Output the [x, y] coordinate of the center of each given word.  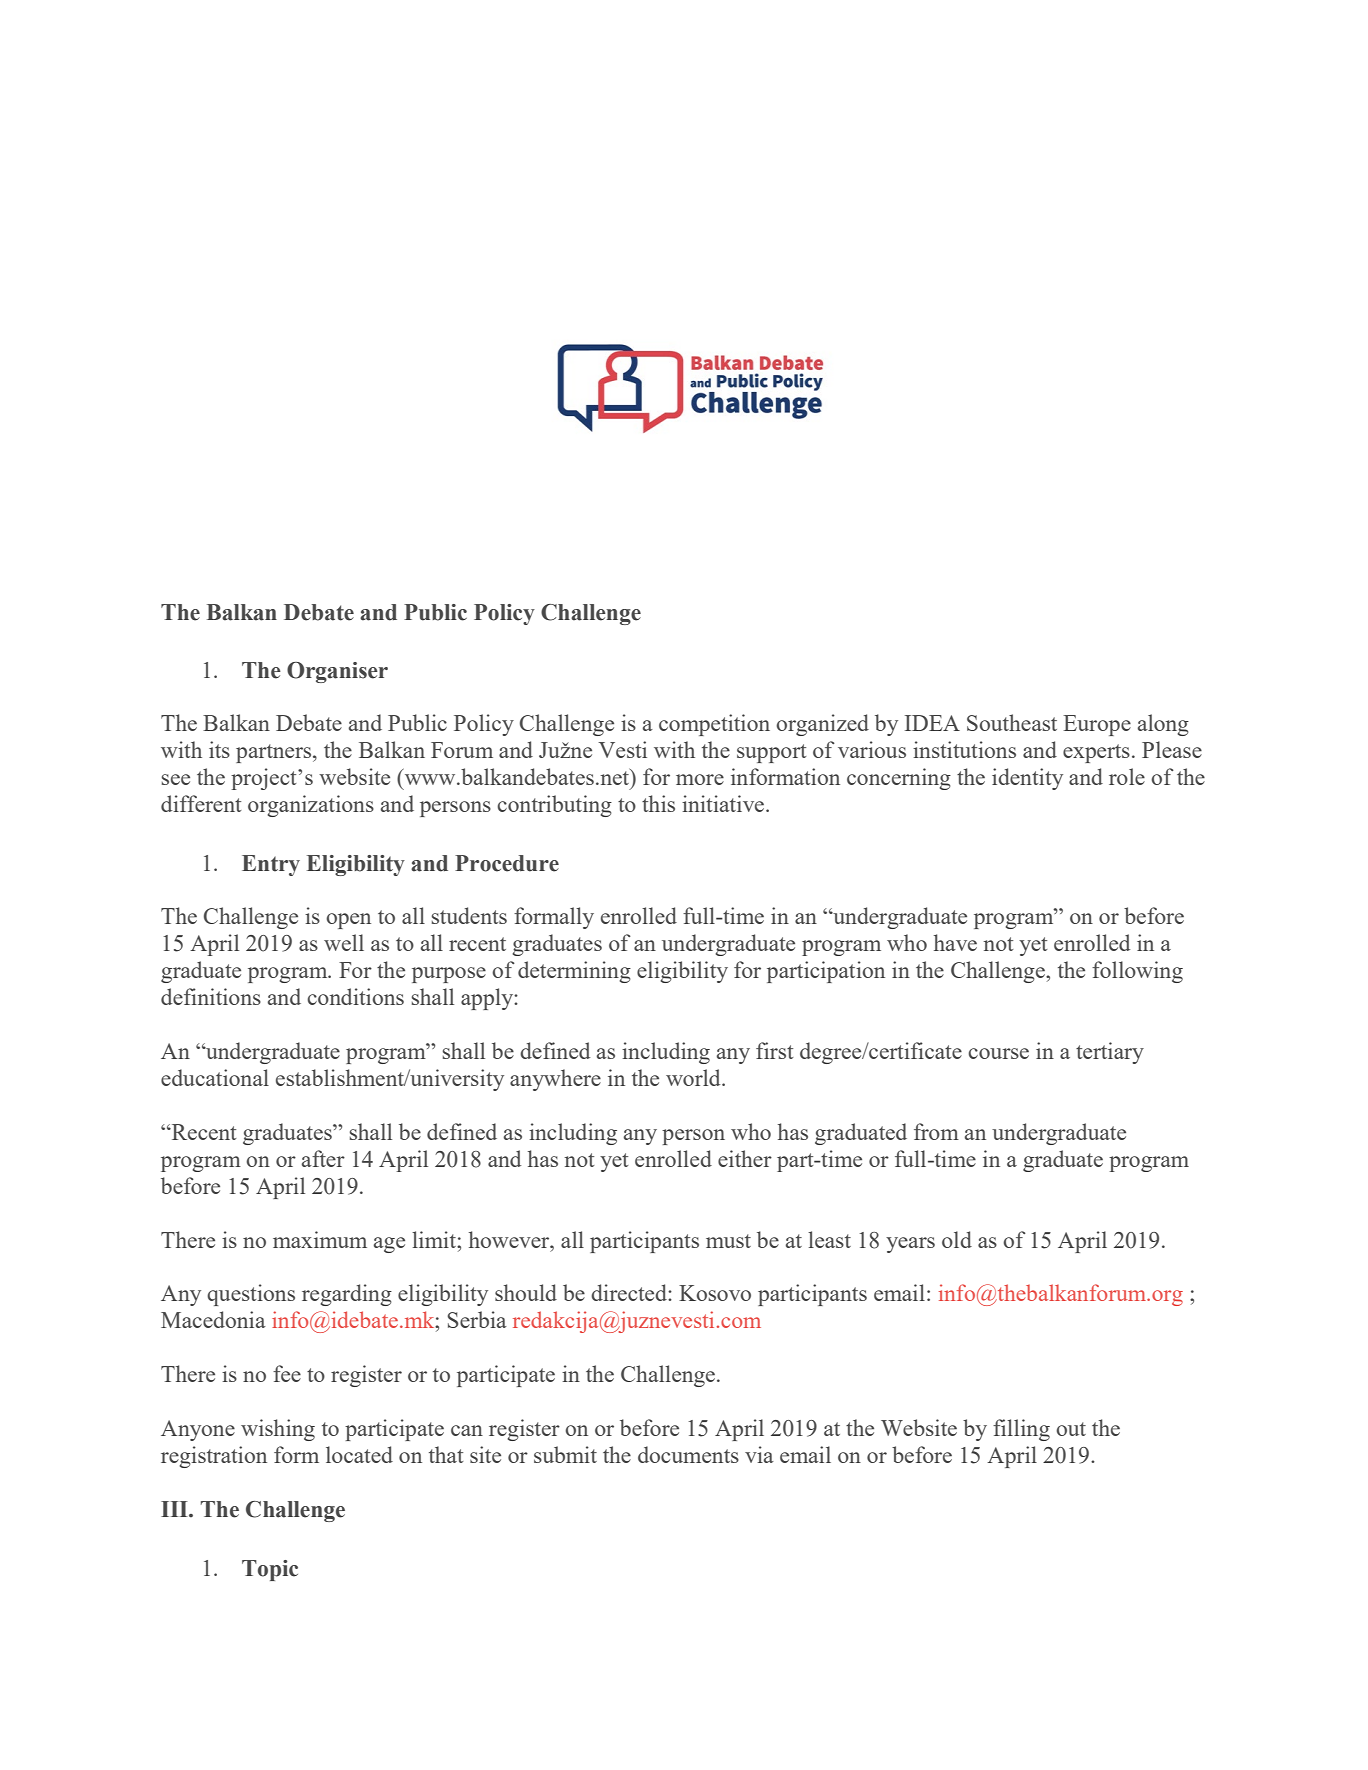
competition [714, 725]
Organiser [337, 672]
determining [574, 972]
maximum [320, 1239]
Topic [270, 1570]
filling [1021, 1430]
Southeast [1012, 722]
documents [688, 1454]
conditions [355, 996]
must [728, 1241]
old [957, 1239]
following [1137, 972]
